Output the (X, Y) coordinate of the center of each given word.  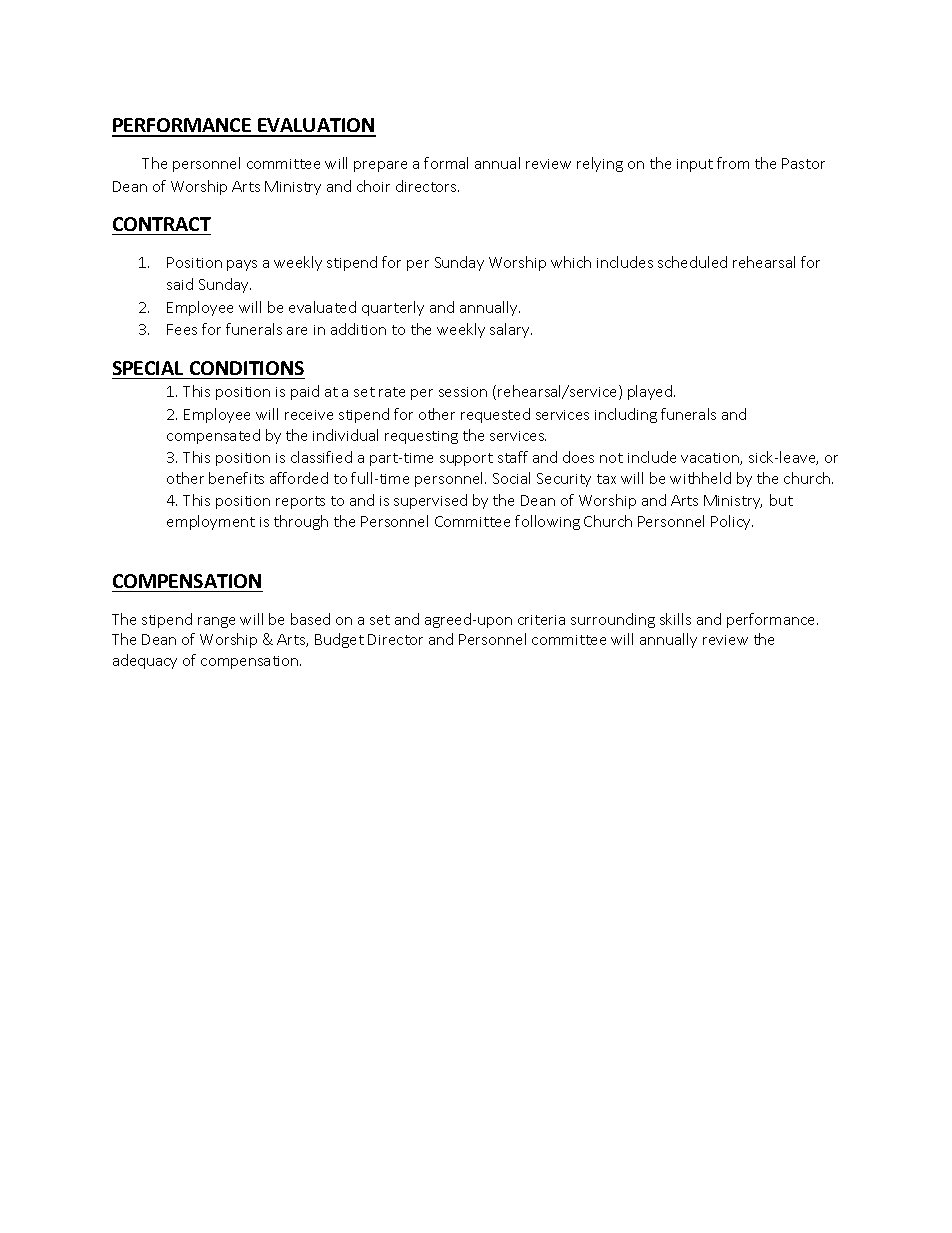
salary (511, 330)
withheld (700, 478)
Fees (182, 329)
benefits (236, 478)
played (651, 392)
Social (511, 478)
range (216, 622)
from (733, 163)
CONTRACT (162, 224)
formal (446, 163)
